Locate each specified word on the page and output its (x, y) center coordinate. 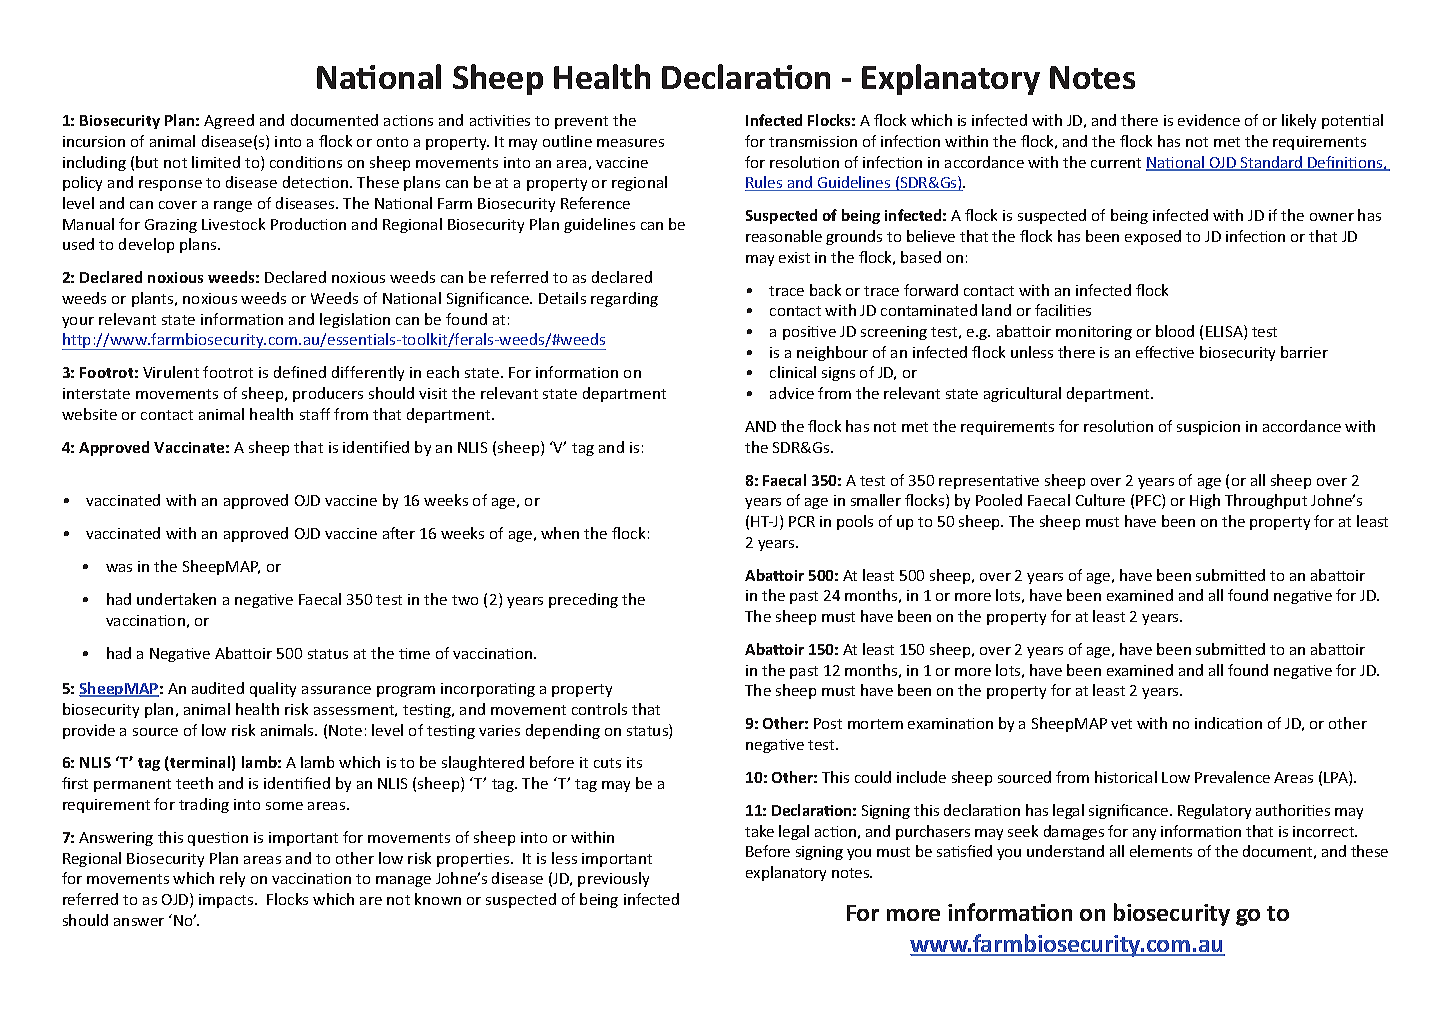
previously (613, 879)
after (399, 533)
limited (216, 162)
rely (232, 879)
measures (630, 143)
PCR (802, 521)
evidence (1209, 120)
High (1205, 501)
